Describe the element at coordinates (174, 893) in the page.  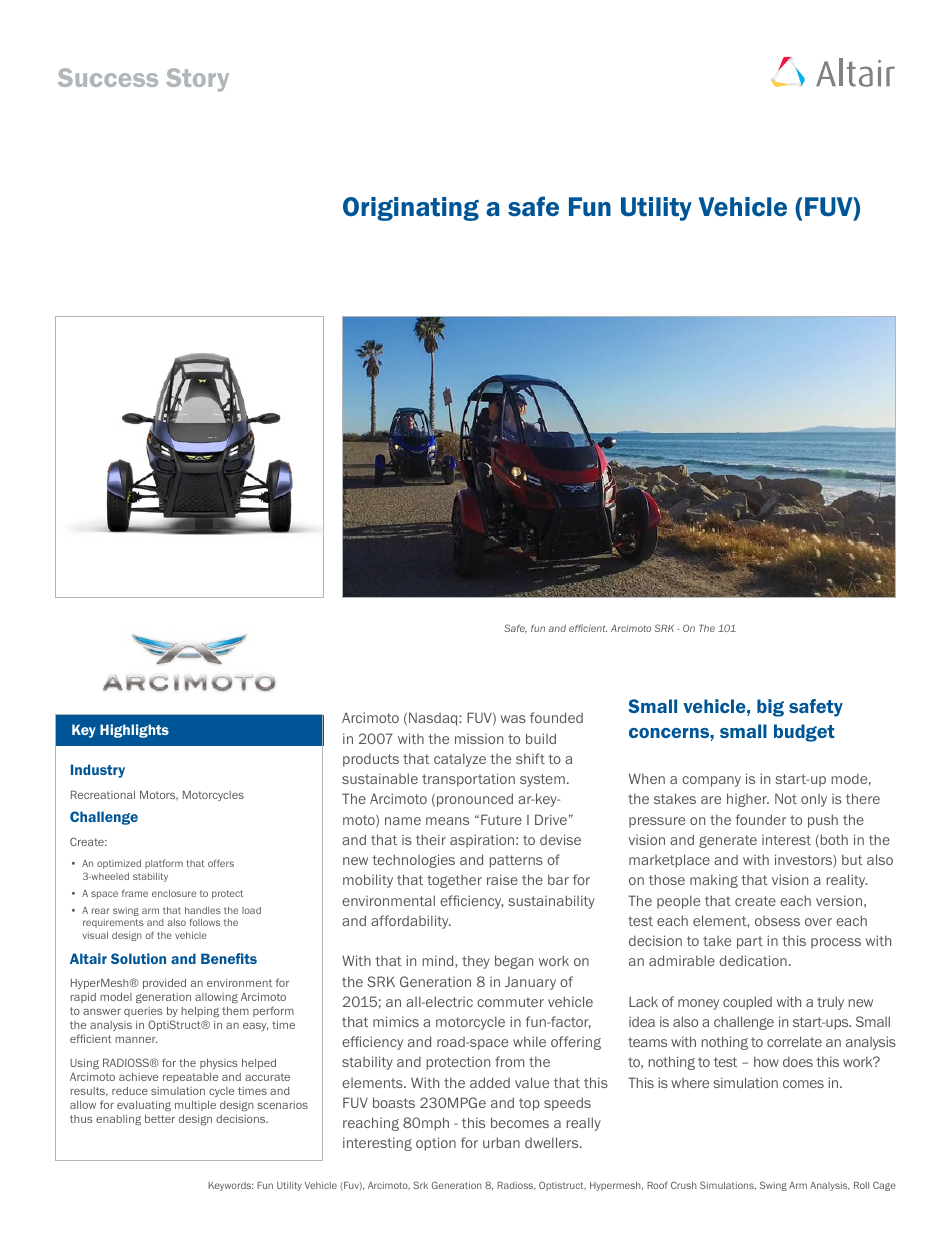
I see `enclosure` at that location.
